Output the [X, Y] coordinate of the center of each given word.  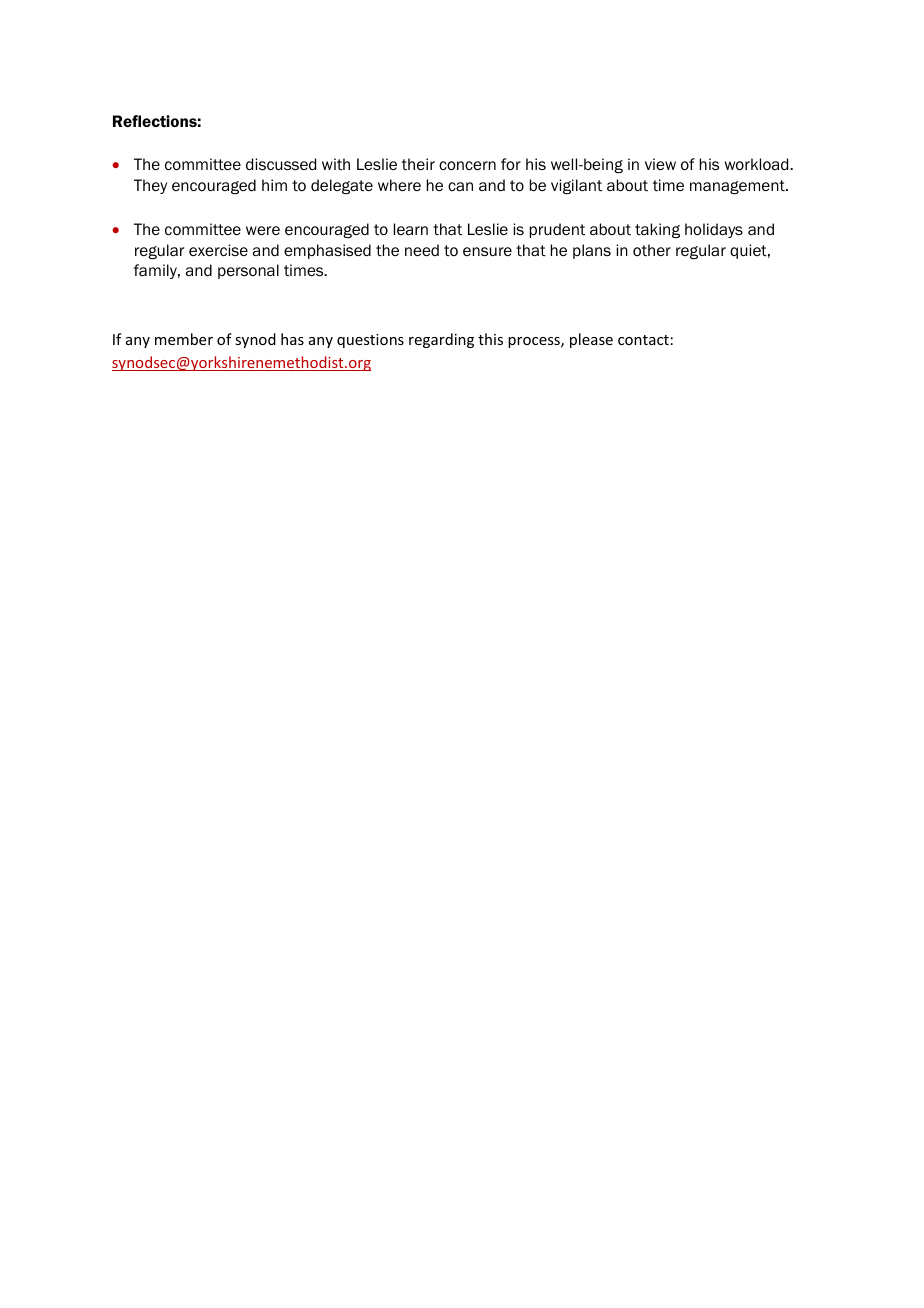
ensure [487, 251]
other [652, 250]
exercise [218, 250]
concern [467, 166]
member [184, 339]
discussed [281, 164]
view [660, 164]
